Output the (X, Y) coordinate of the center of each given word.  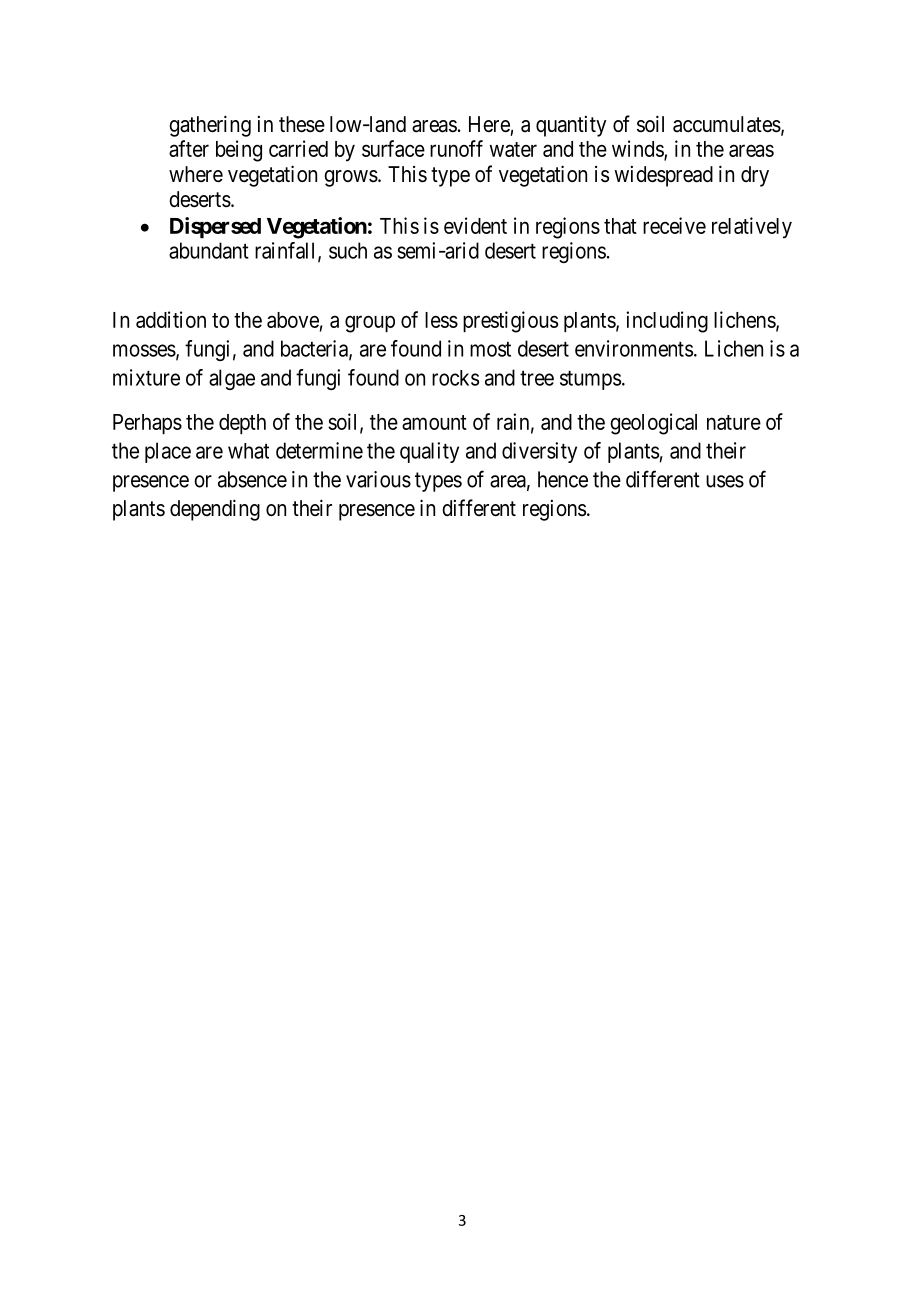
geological (653, 424)
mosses (144, 350)
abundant (209, 250)
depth (242, 424)
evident (475, 225)
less (441, 320)
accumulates (727, 124)
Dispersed (215, 227)
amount (434, 422)
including (667, 322)
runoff (456, 148)
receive (674, 225)
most (490, 349)
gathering (210, 126)
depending (215, 510)
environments (634, 348)
